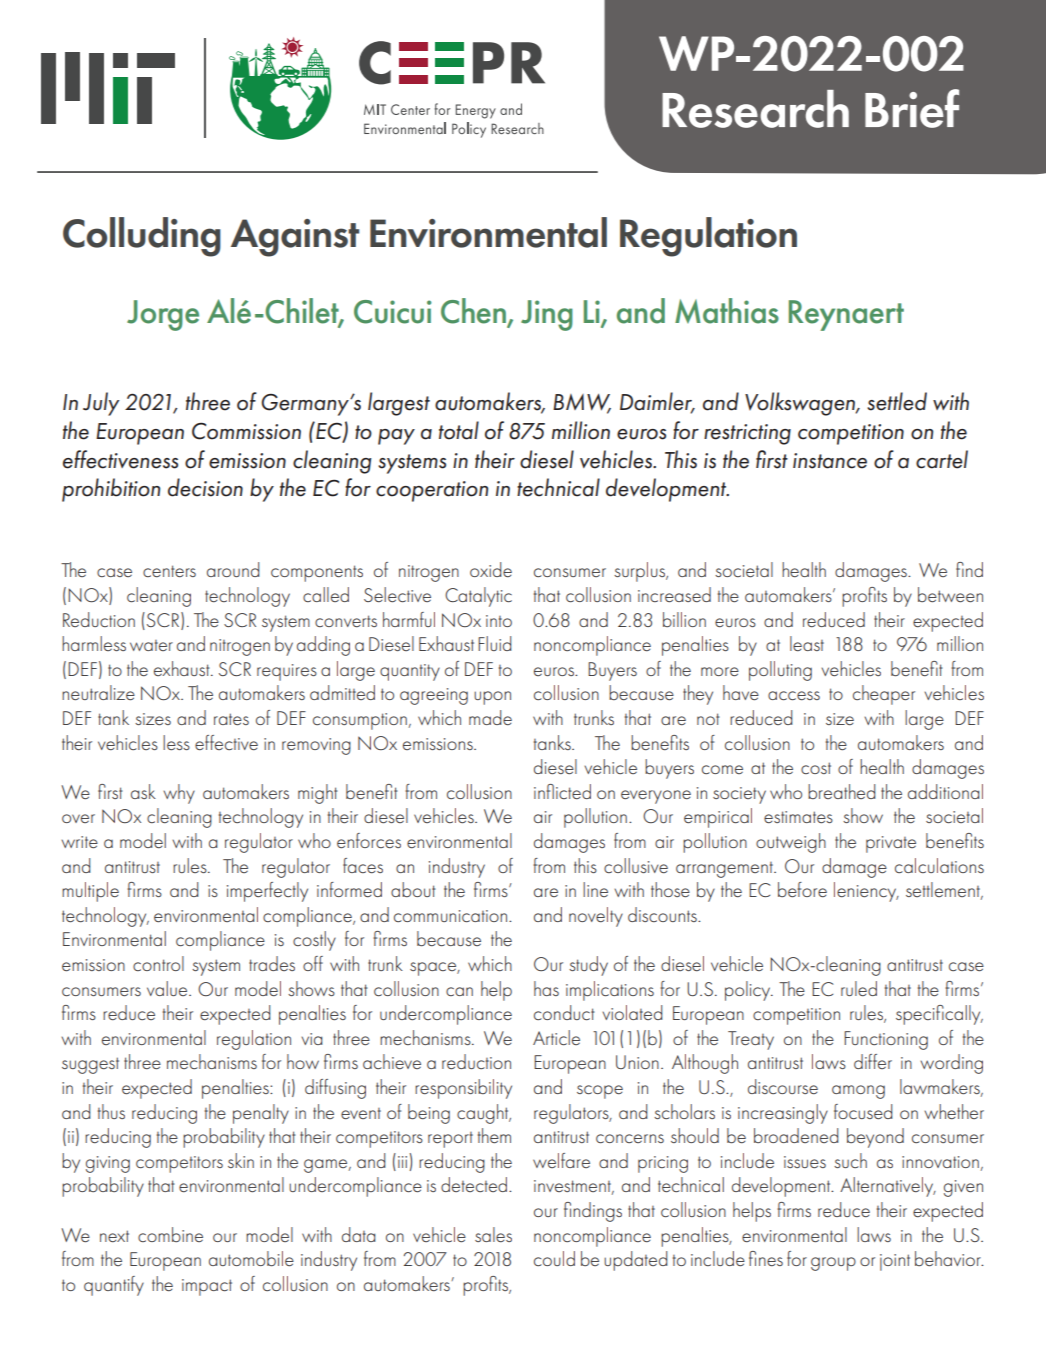 Image resolution: width=1046 pixels, height=1353 pixels. What do you see at coordinates (142, 237) in the screenshot?
I see `Colluding` at bounding box center [142, 237].
